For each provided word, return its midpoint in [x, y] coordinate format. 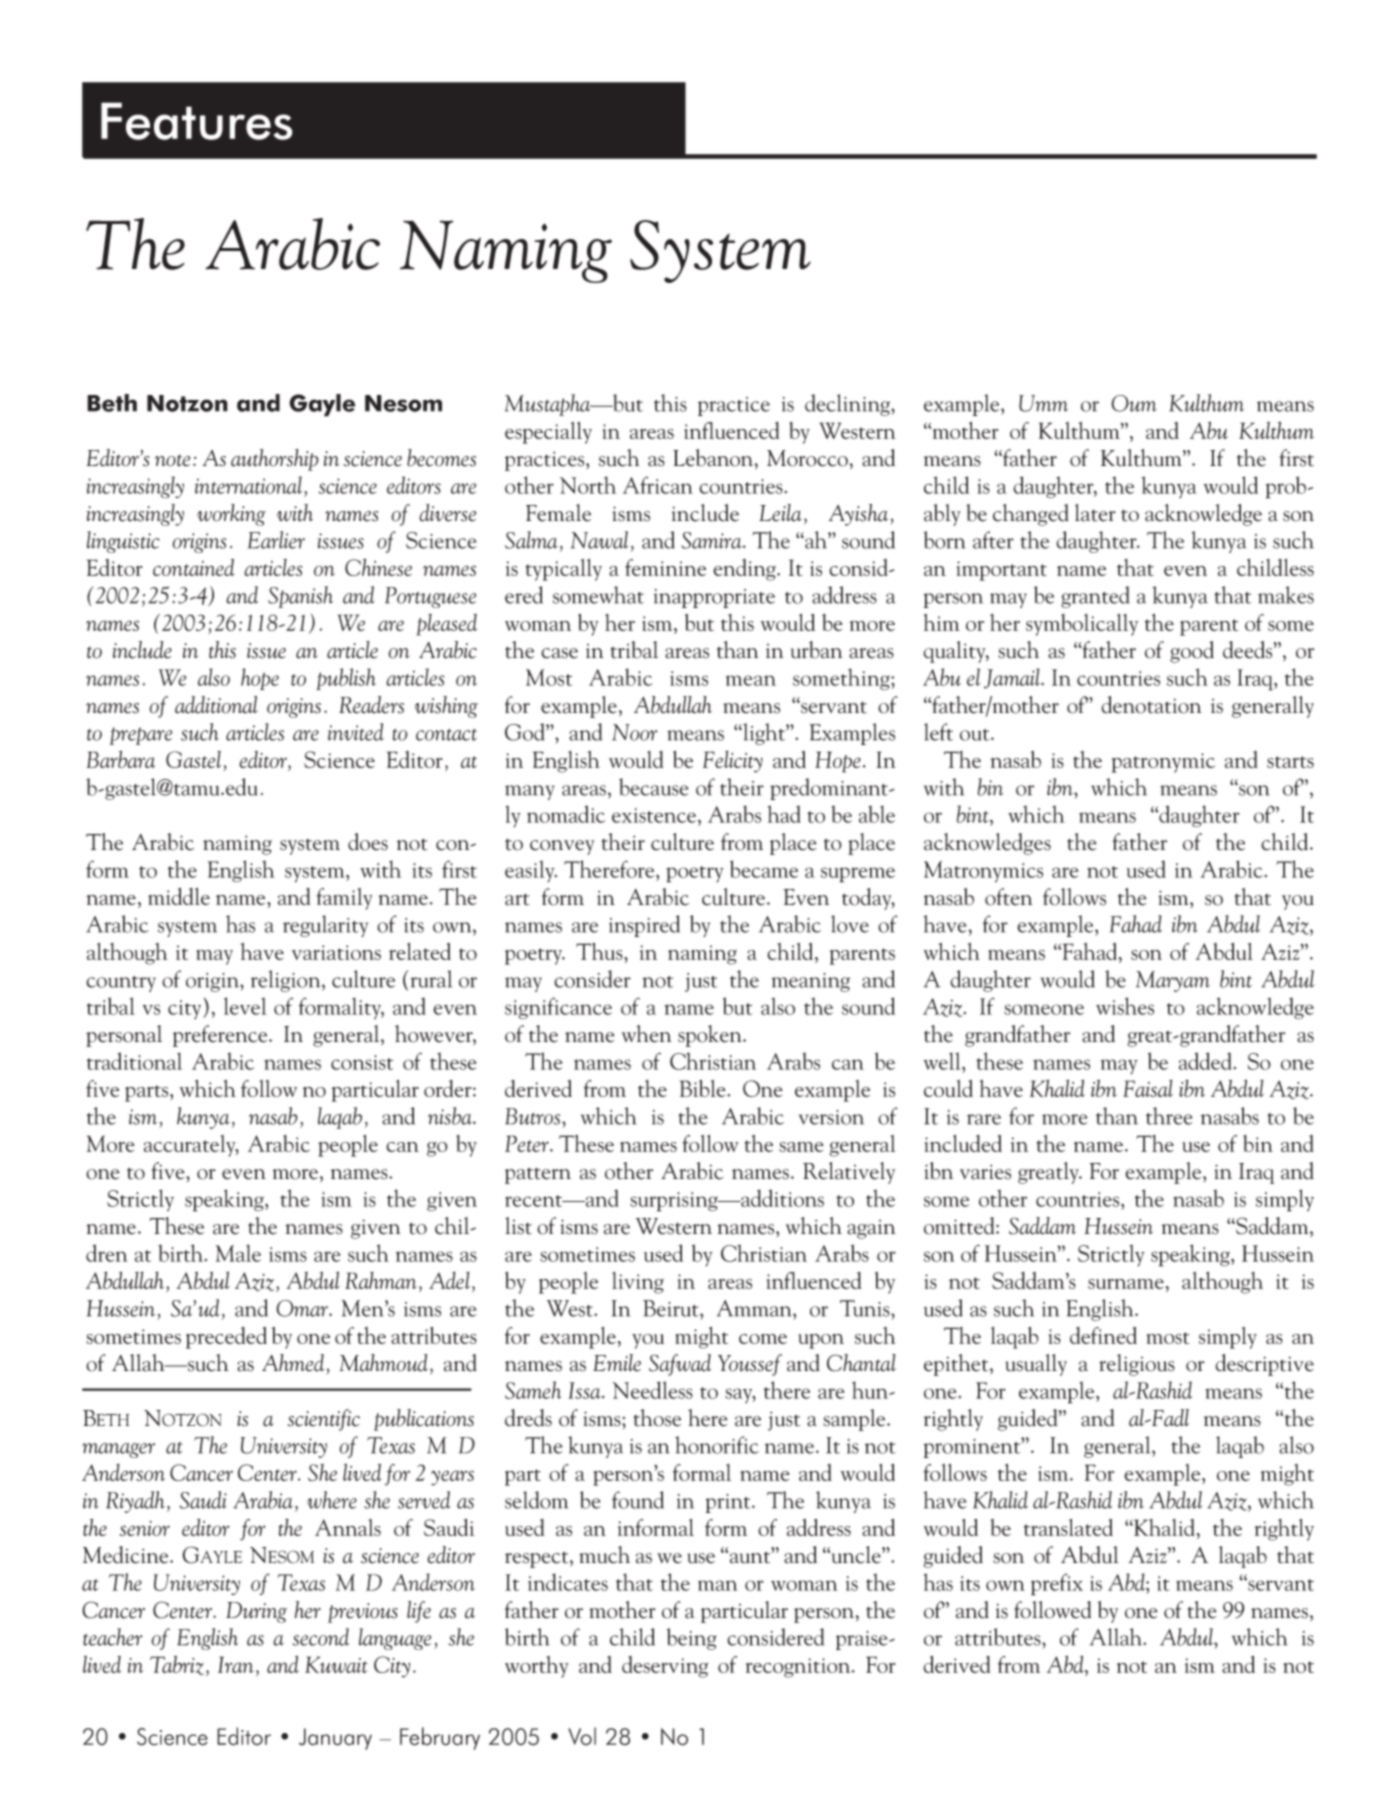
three [1169, 1116]
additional [216, 705]
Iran [236, 1664]
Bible [704, 1088]
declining [848, 405]
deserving [665, 1667]
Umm [1043, 403]
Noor [634, 732]
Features [197, 121]
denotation [1151, 705]
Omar [303, 1308]
